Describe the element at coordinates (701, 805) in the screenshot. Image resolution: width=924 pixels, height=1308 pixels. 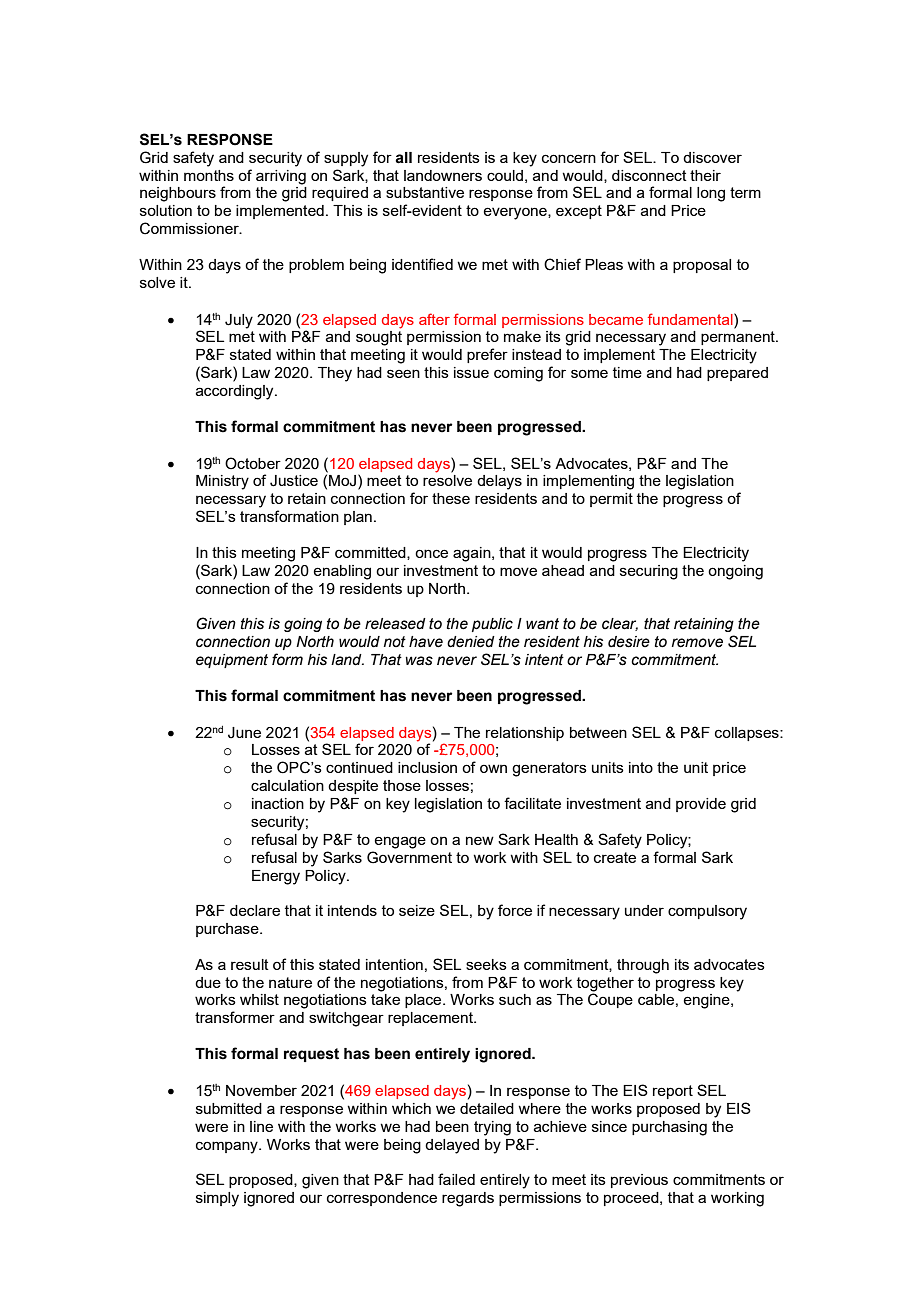
I see `provide` at that location.
